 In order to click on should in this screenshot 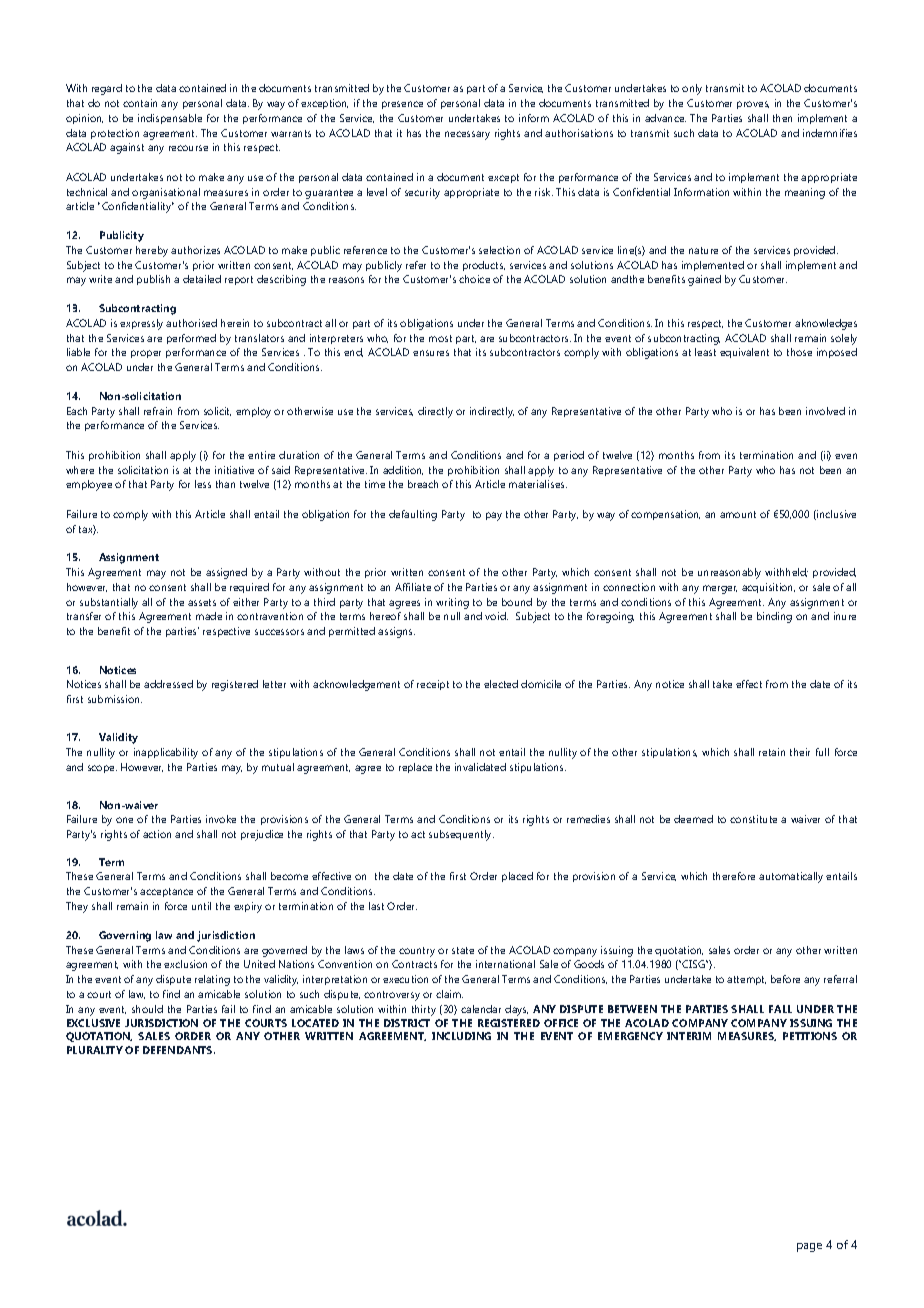, I will do `click(147, 1009)`.
